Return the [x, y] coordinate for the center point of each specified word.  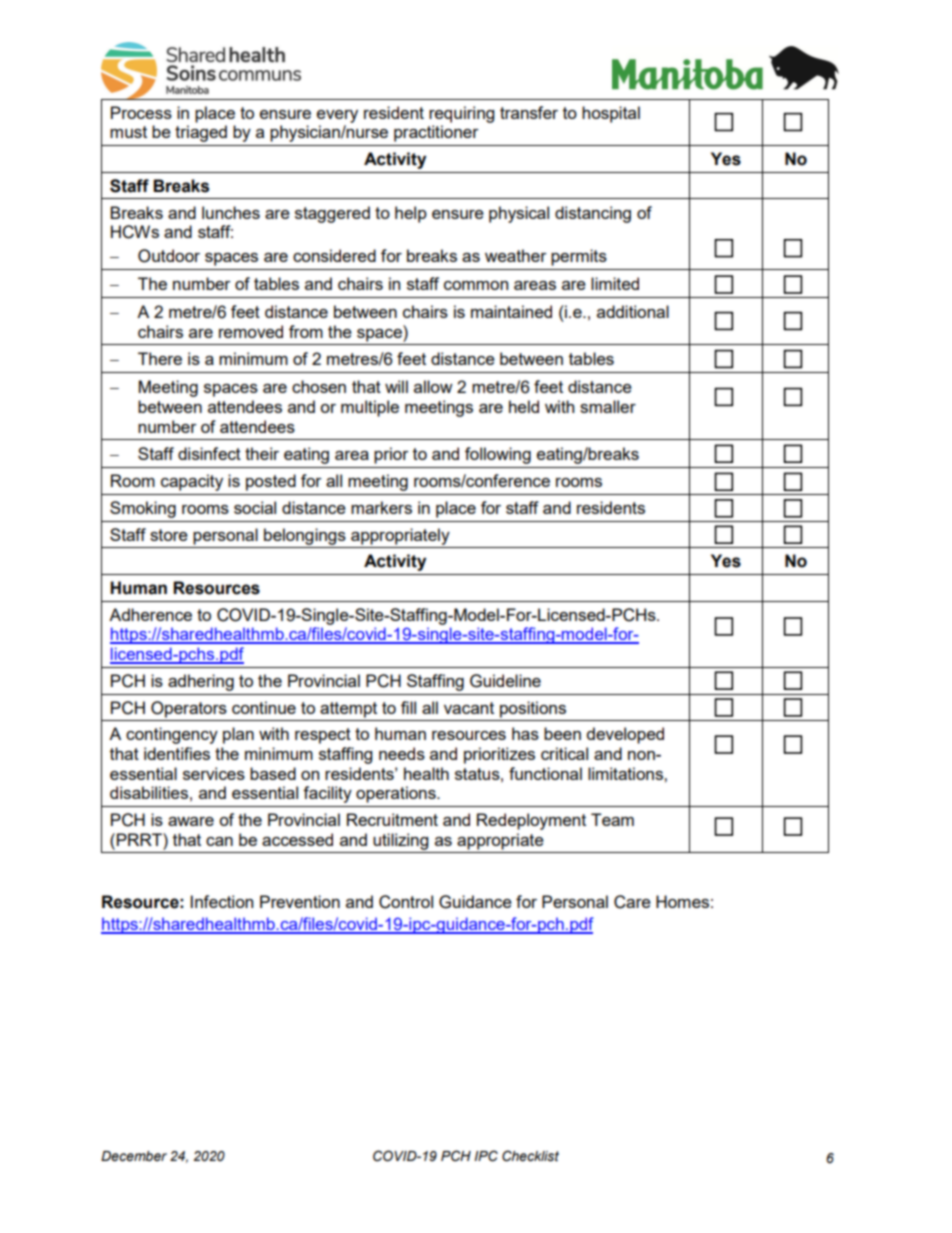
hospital [611, 114]
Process [141, 112]
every [337, 116]
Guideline [505, 681]
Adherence [150, 614]
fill [408, 707]
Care [632, 902]
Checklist [530, 1156]
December [134, 1156]
